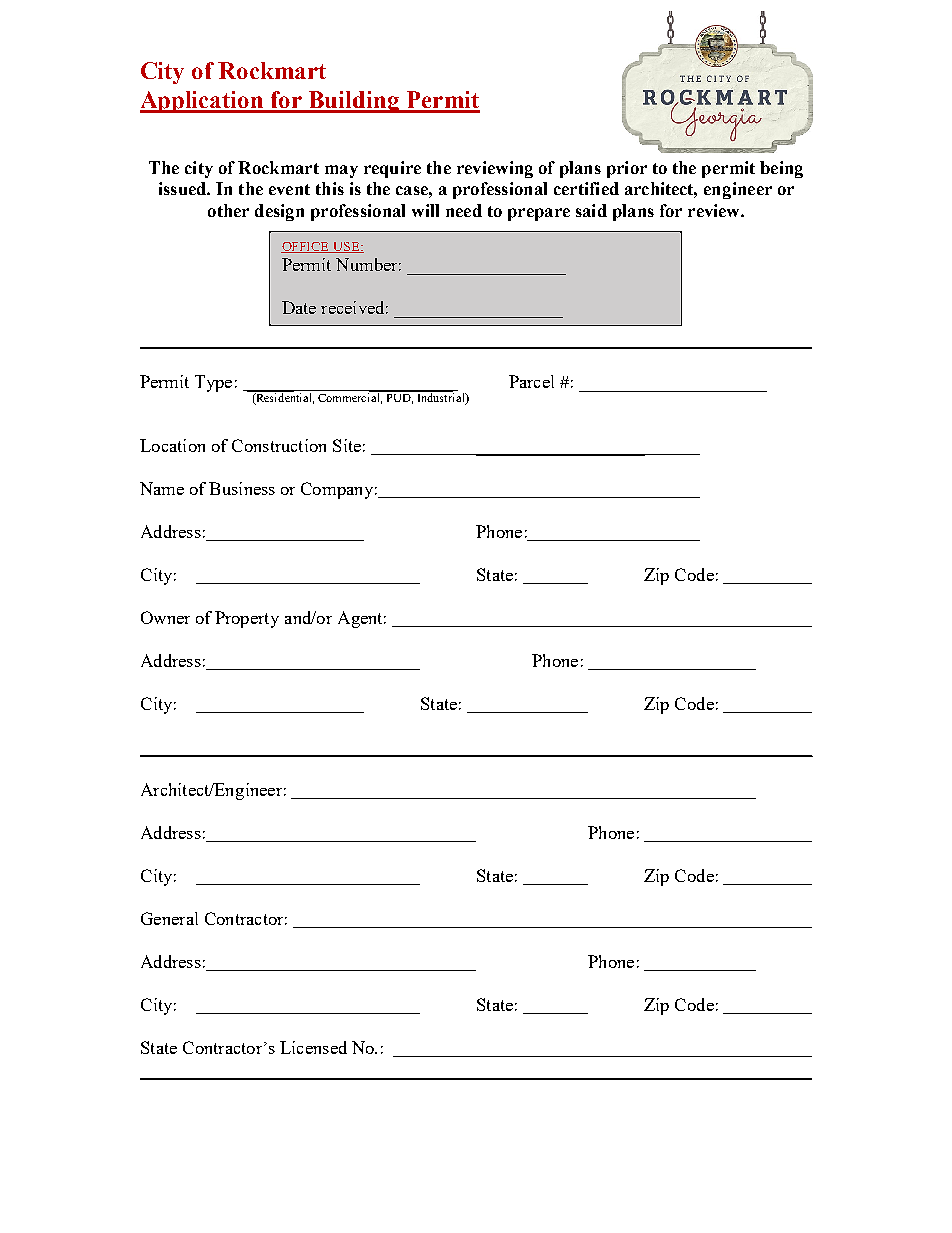  I want to click on Application, so click(203, 102).
